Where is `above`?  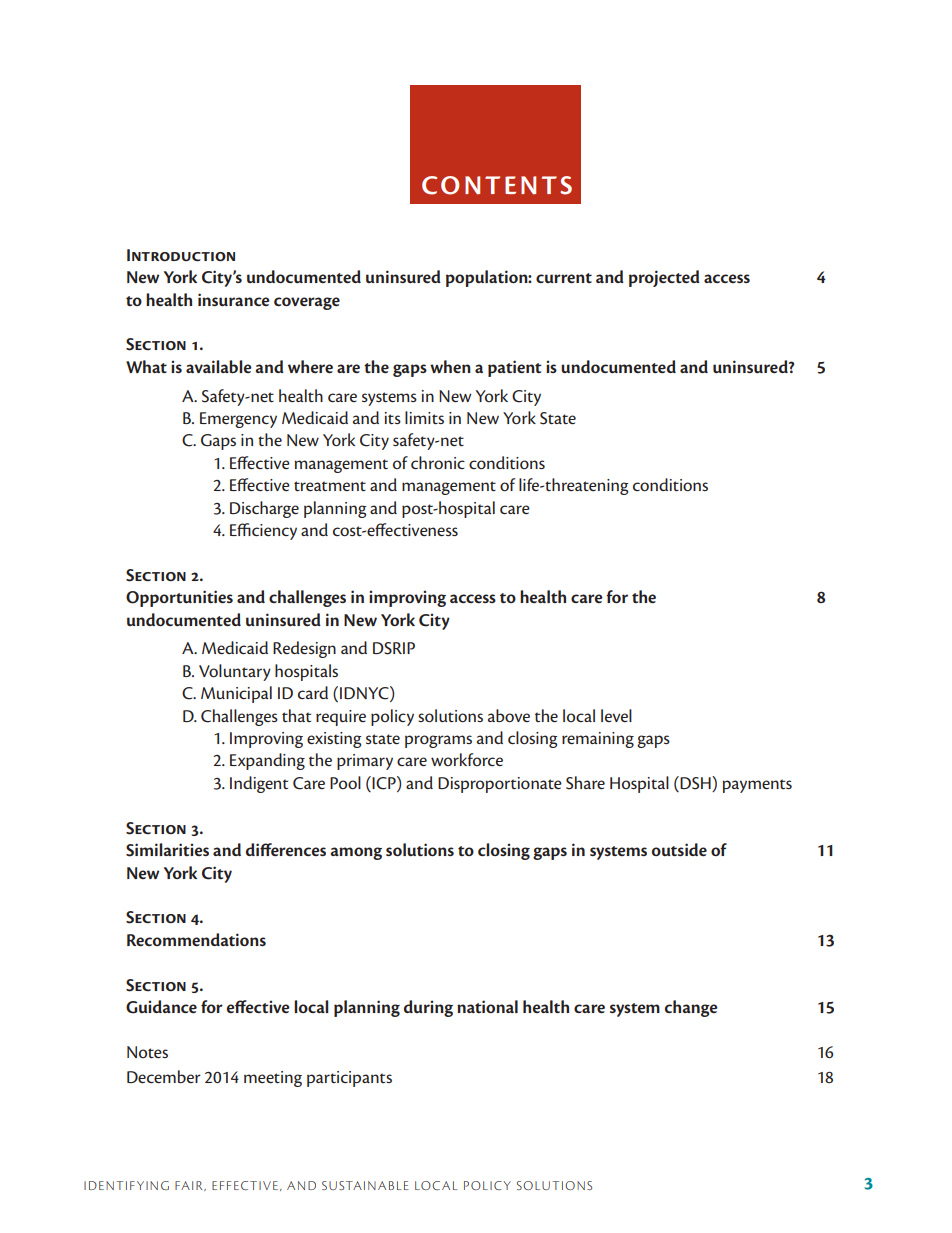 above is located at coordinates (509, 715).
